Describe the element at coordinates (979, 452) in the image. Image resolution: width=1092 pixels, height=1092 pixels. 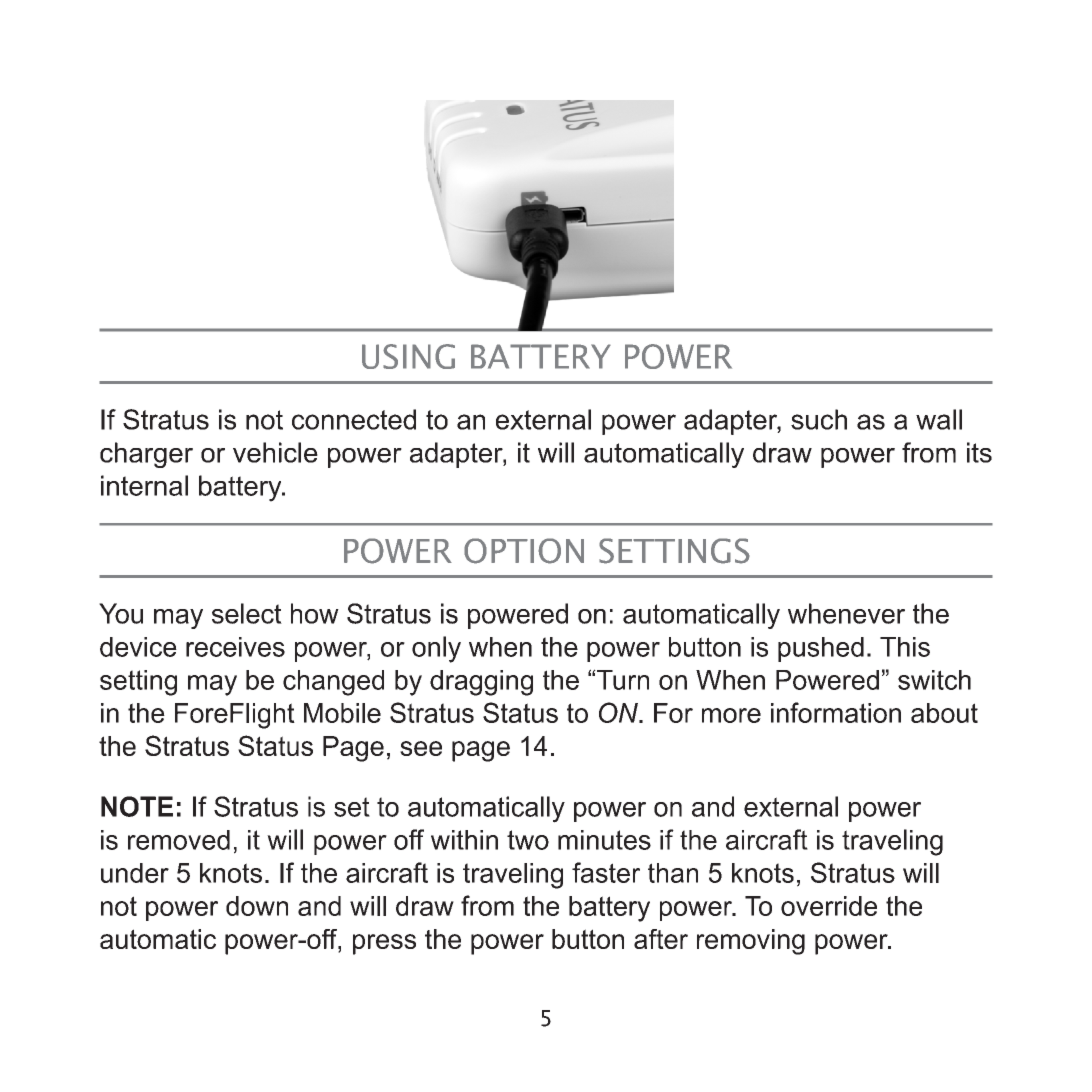
I see `its` at that location.
